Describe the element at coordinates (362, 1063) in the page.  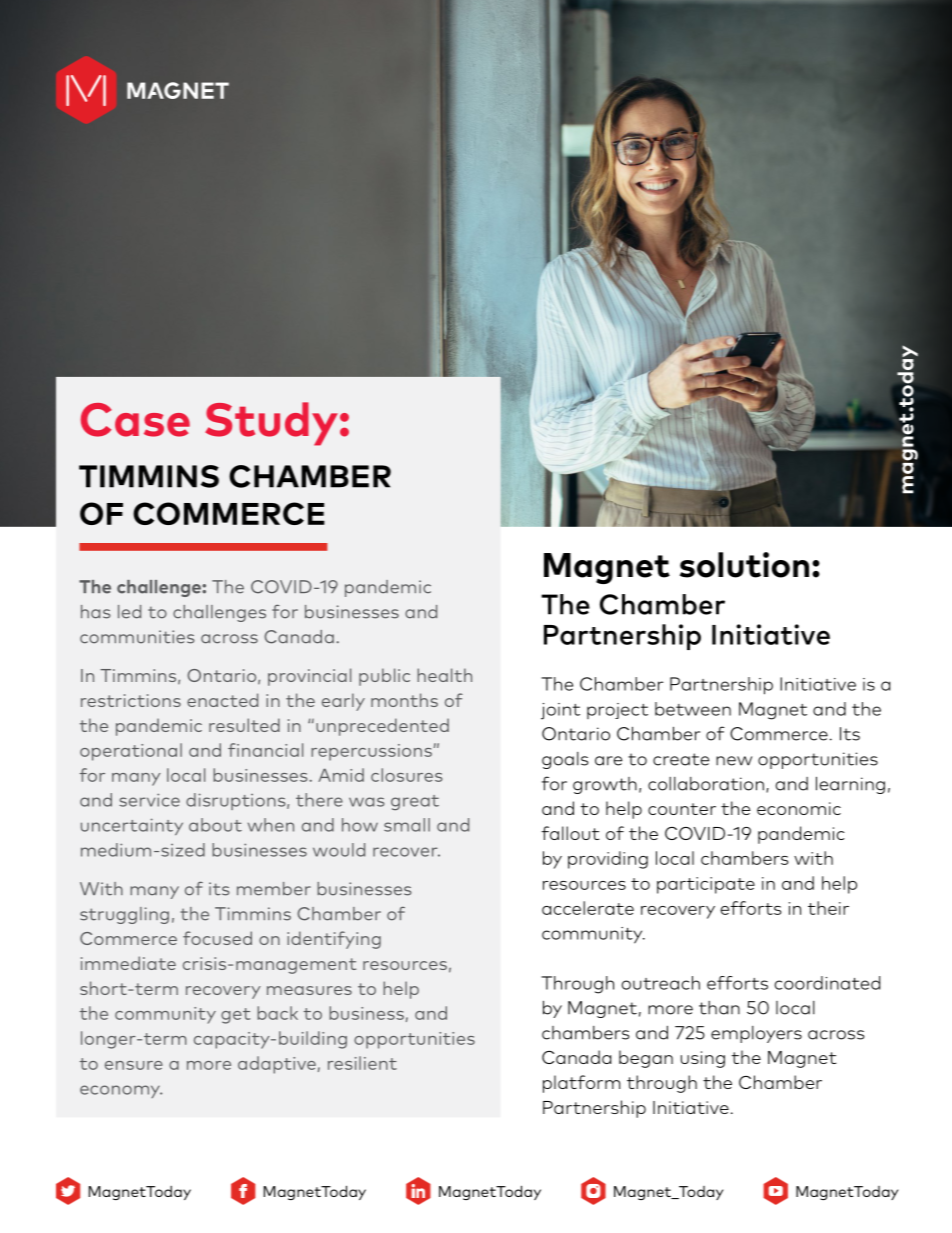
I see `resilient` at that location.
